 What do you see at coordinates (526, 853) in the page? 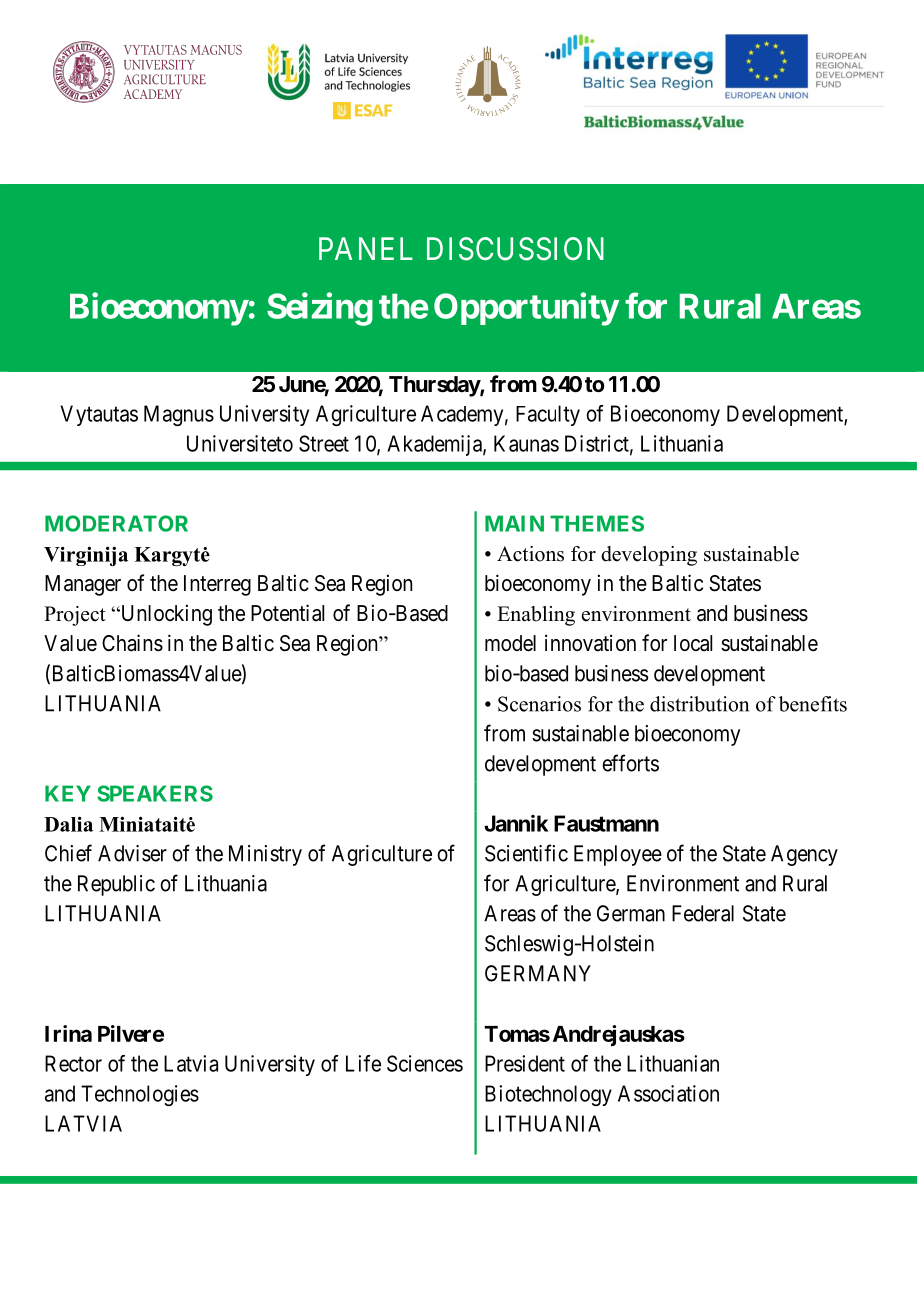
I see `Scientific` at bounding box center [526, 853].
